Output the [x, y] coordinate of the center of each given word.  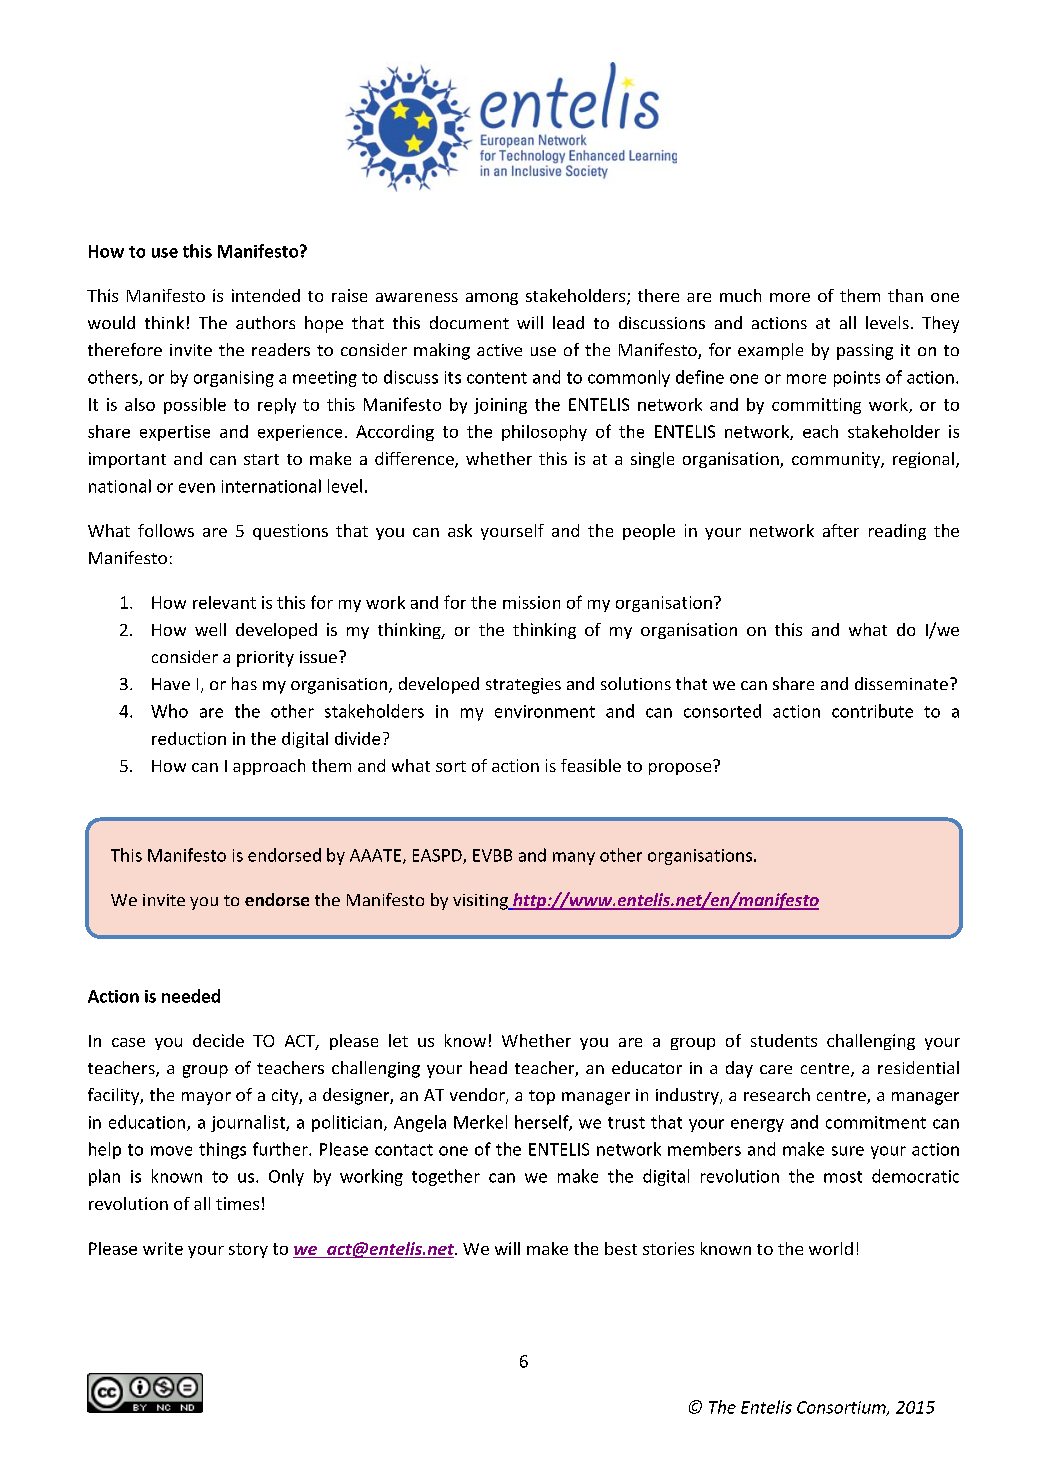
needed [191, 996]
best [621, 1248]
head [488, 1067]
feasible [591, 765]
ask [460, 530]
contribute [872, 711]
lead [568, 322]
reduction [189, 738]
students [784, 1040]
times [237, 1203]
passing [865, 352]
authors [265, 322]
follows [166, 530]
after [841, 530]
